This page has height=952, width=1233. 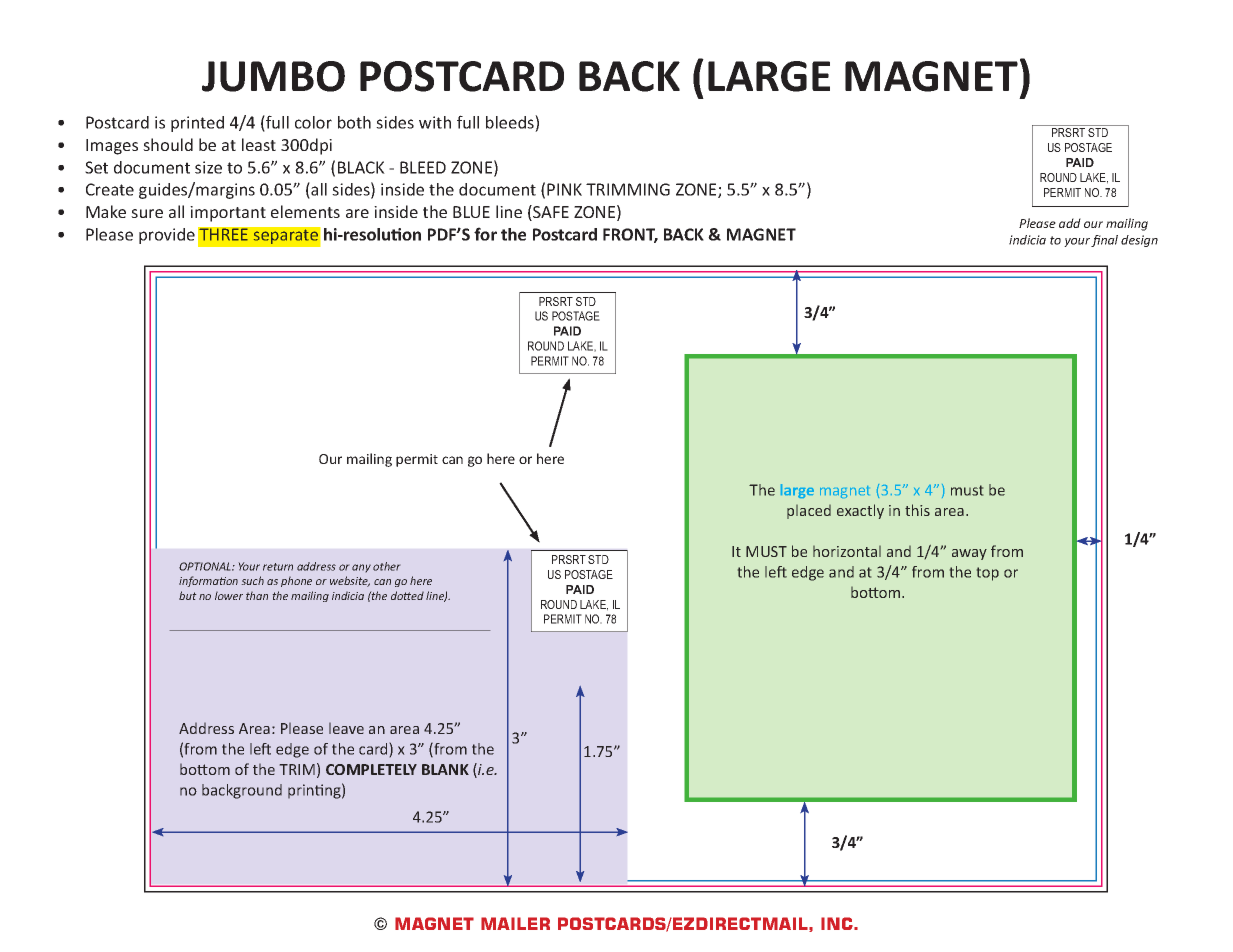 I want to click on MAILER, so click(x=515, y=923).
